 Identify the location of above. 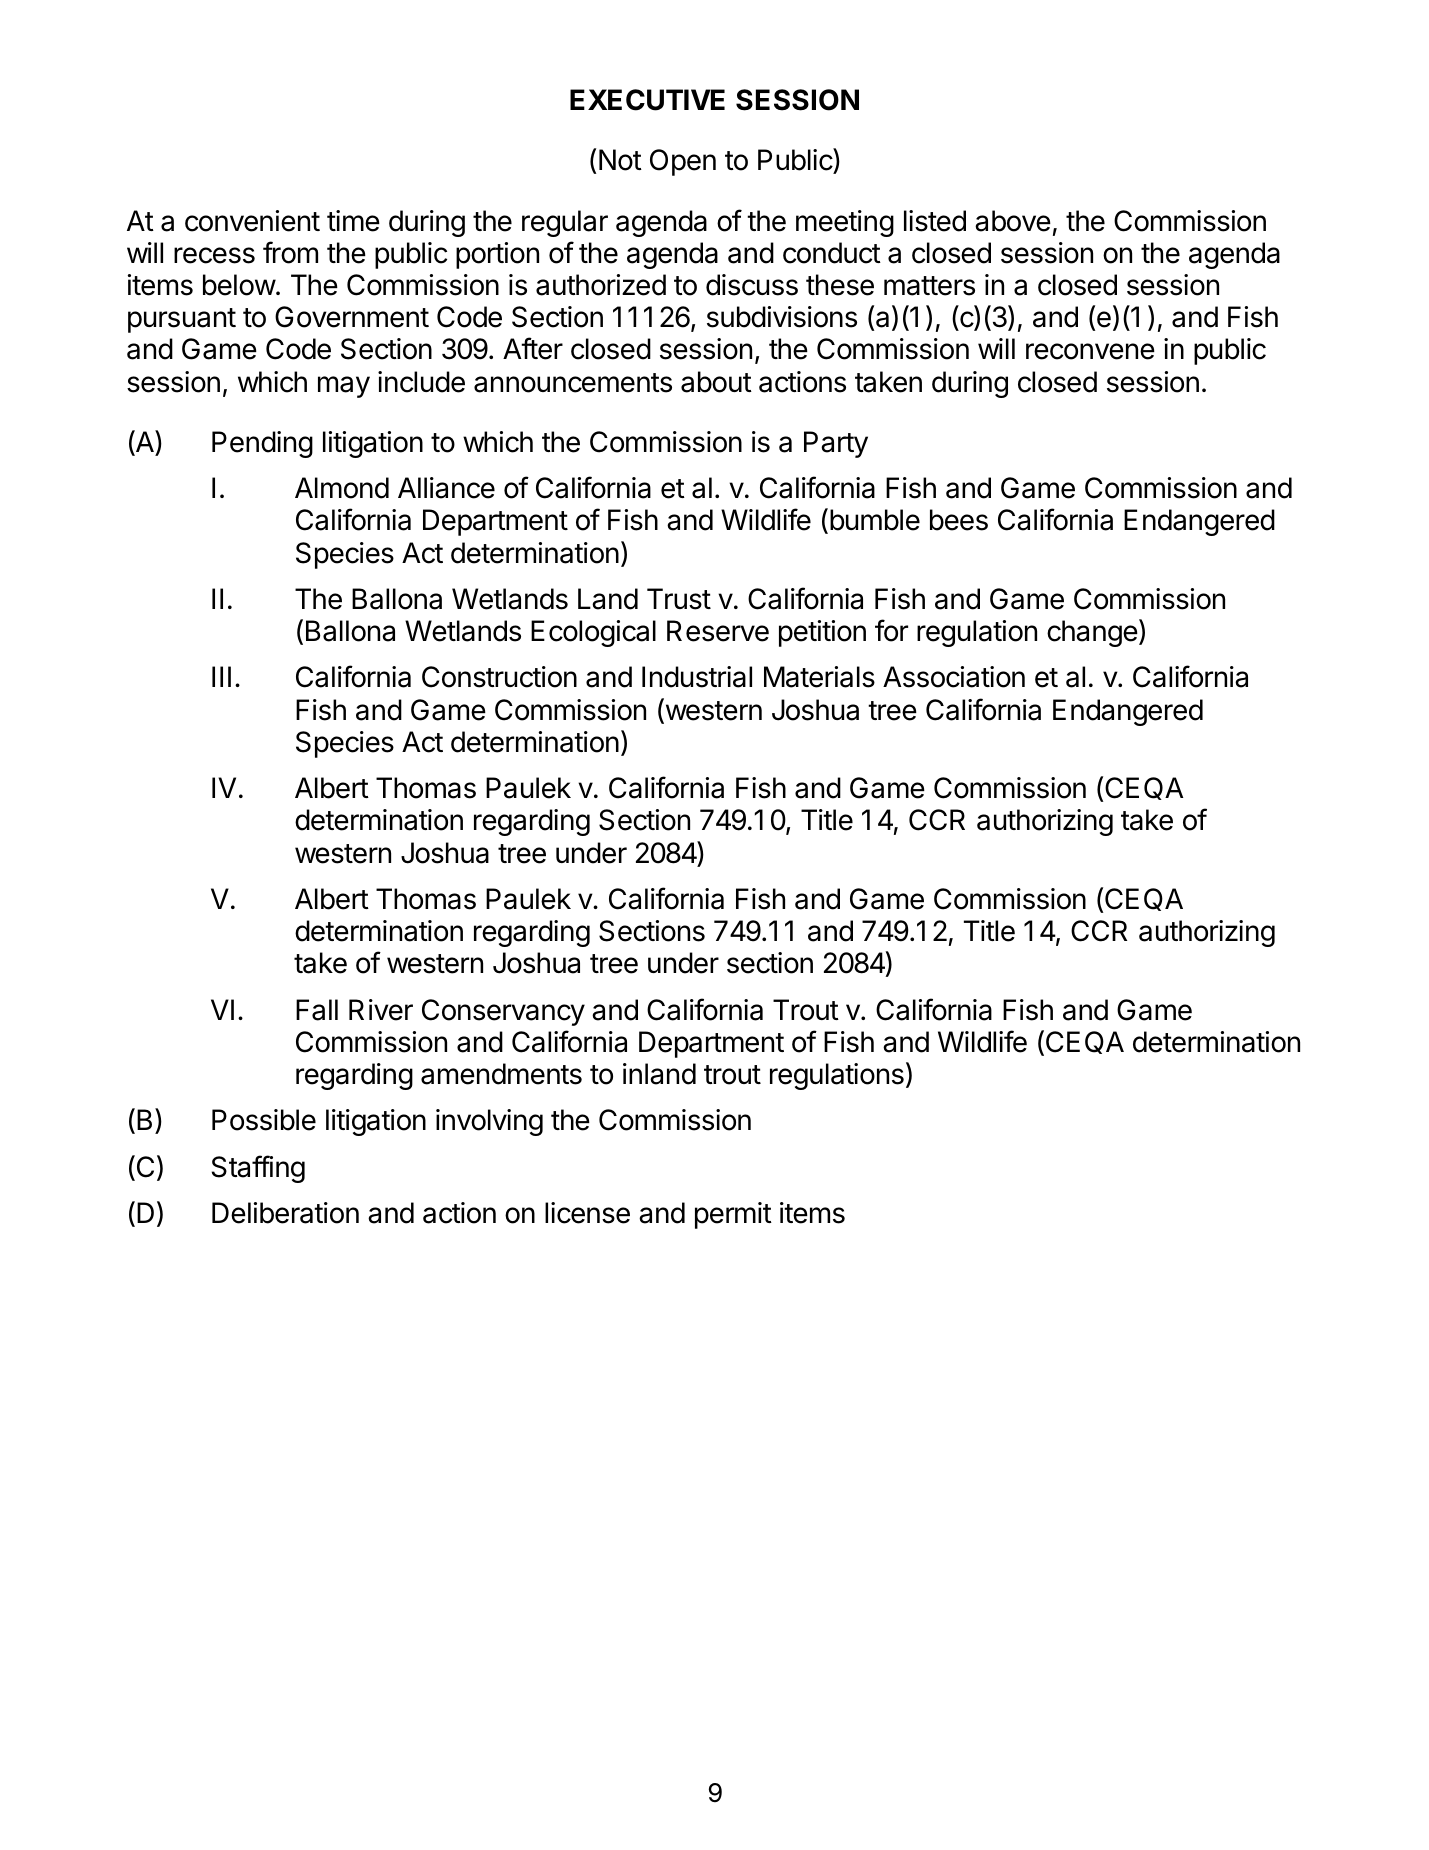
(1013, 221).
